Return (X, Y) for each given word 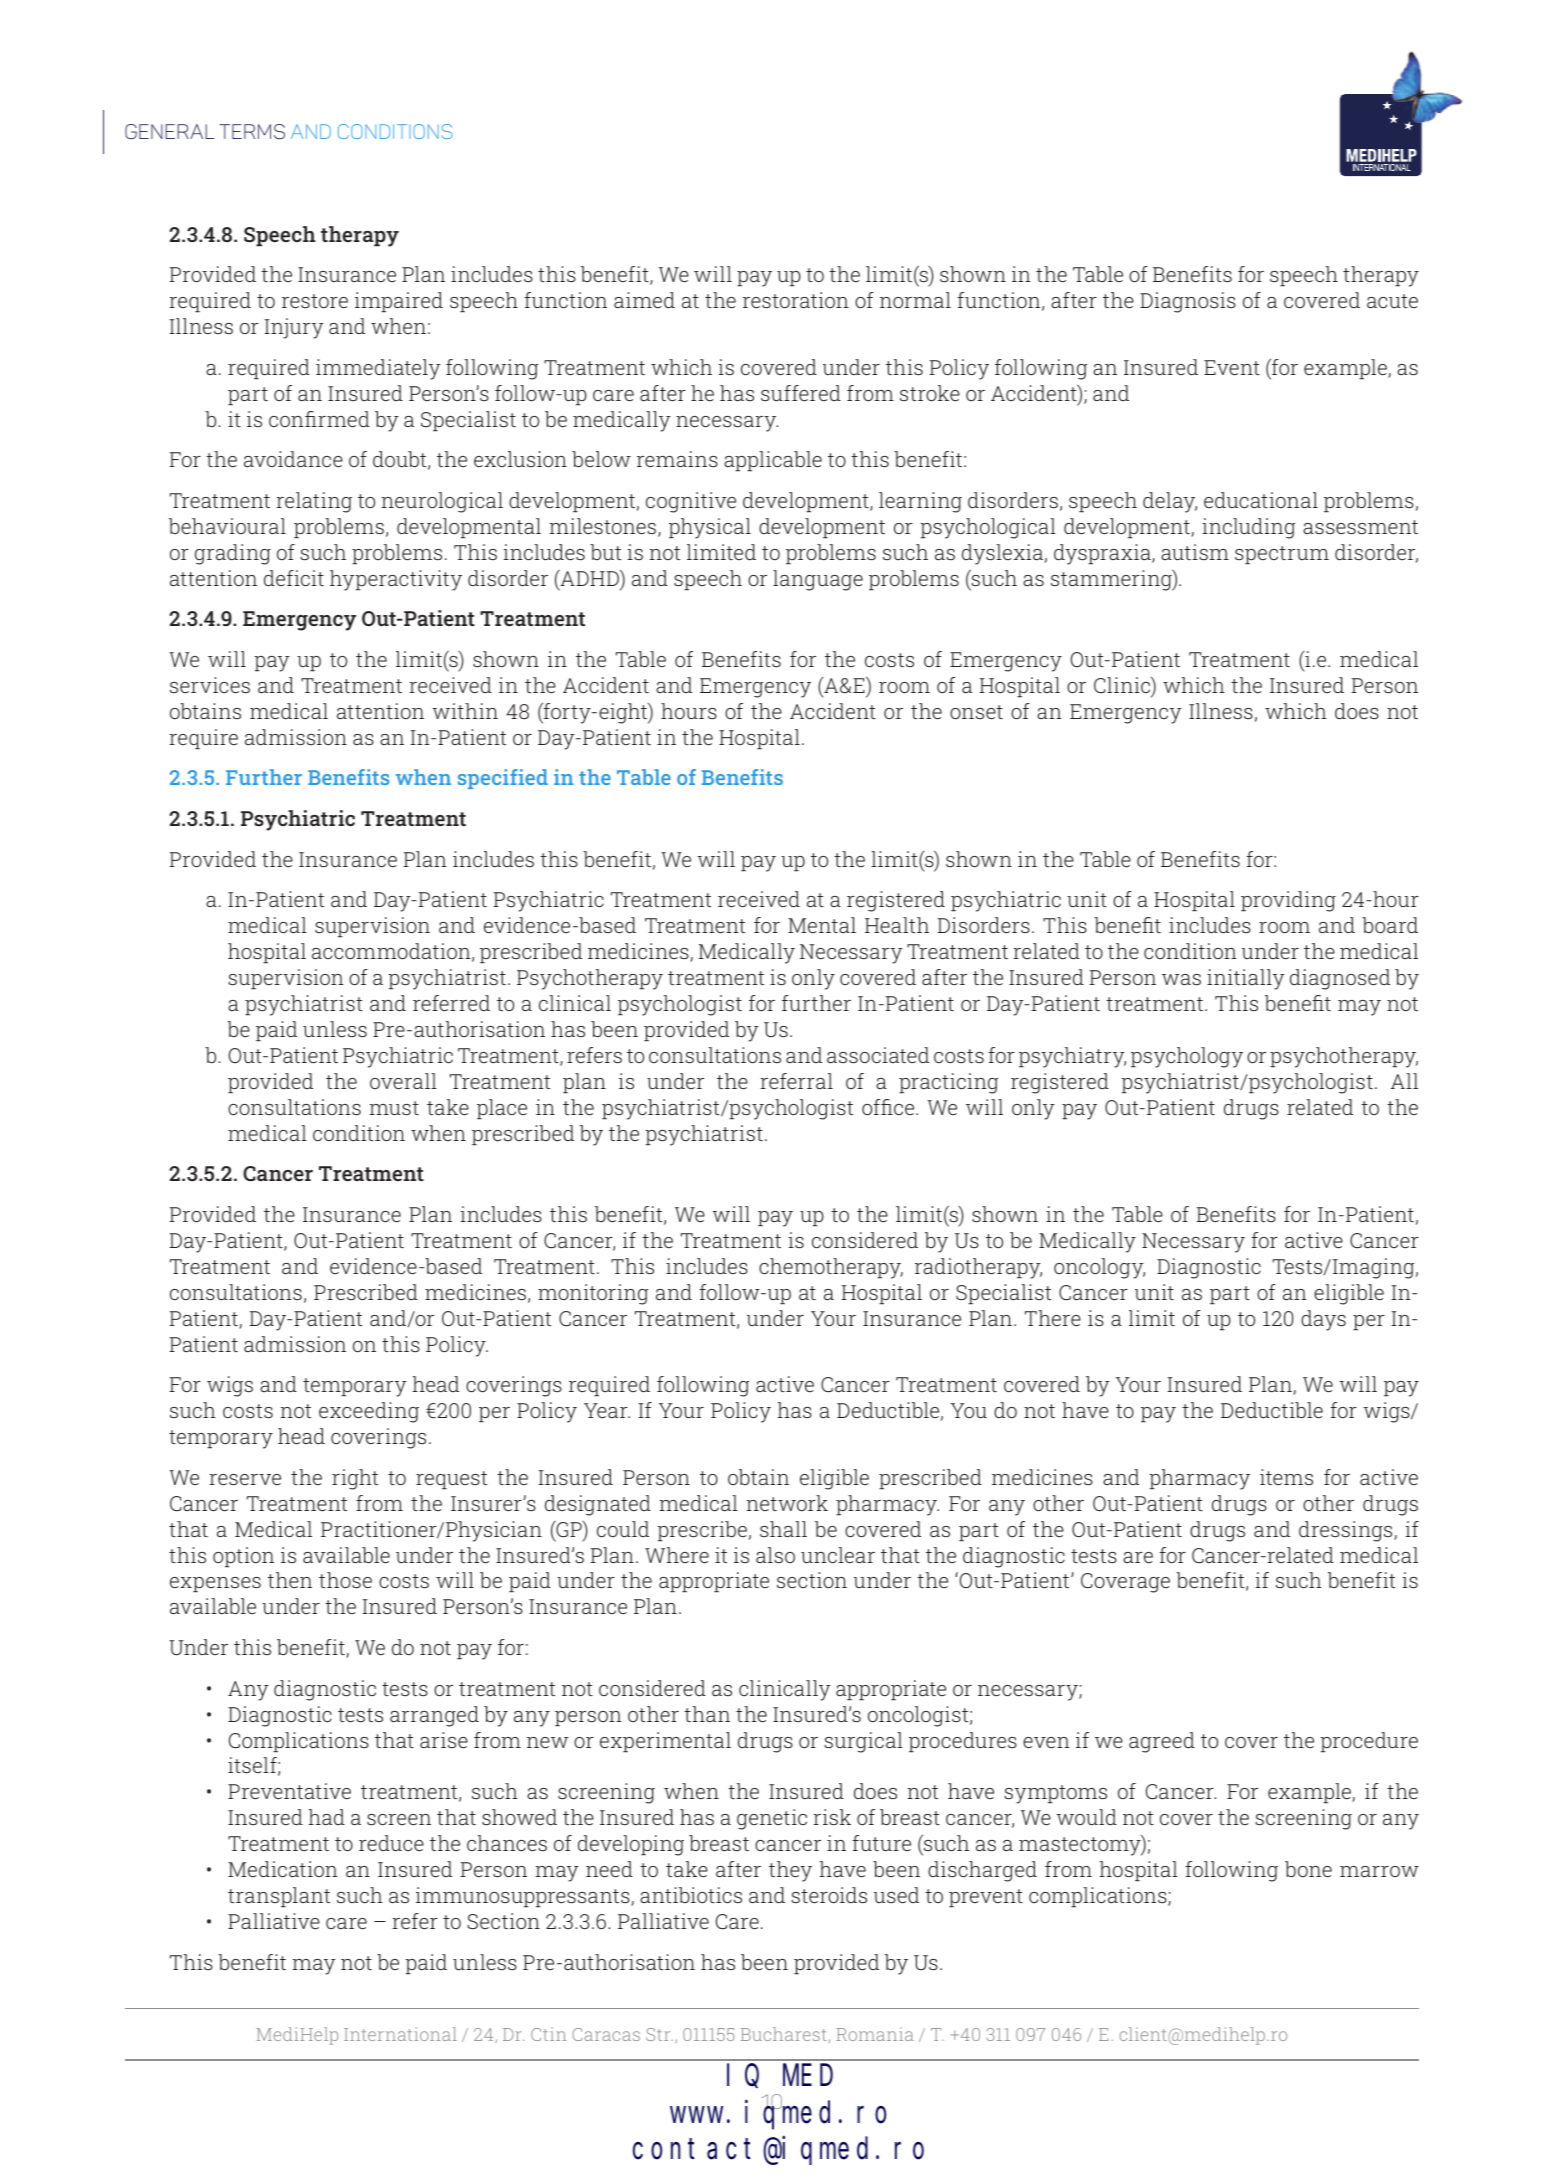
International (400, 2034)
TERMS (252, 132)
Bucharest (784, 2034)
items (1286, 1477)
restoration (796, 300)
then (290, 1580)
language (818, 580)
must (394, 1108)
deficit (294, 578)
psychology (1187, 1057)
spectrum (1282, 555)
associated (878, 1055)
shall (783, 1529)
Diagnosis (1188, 302)
